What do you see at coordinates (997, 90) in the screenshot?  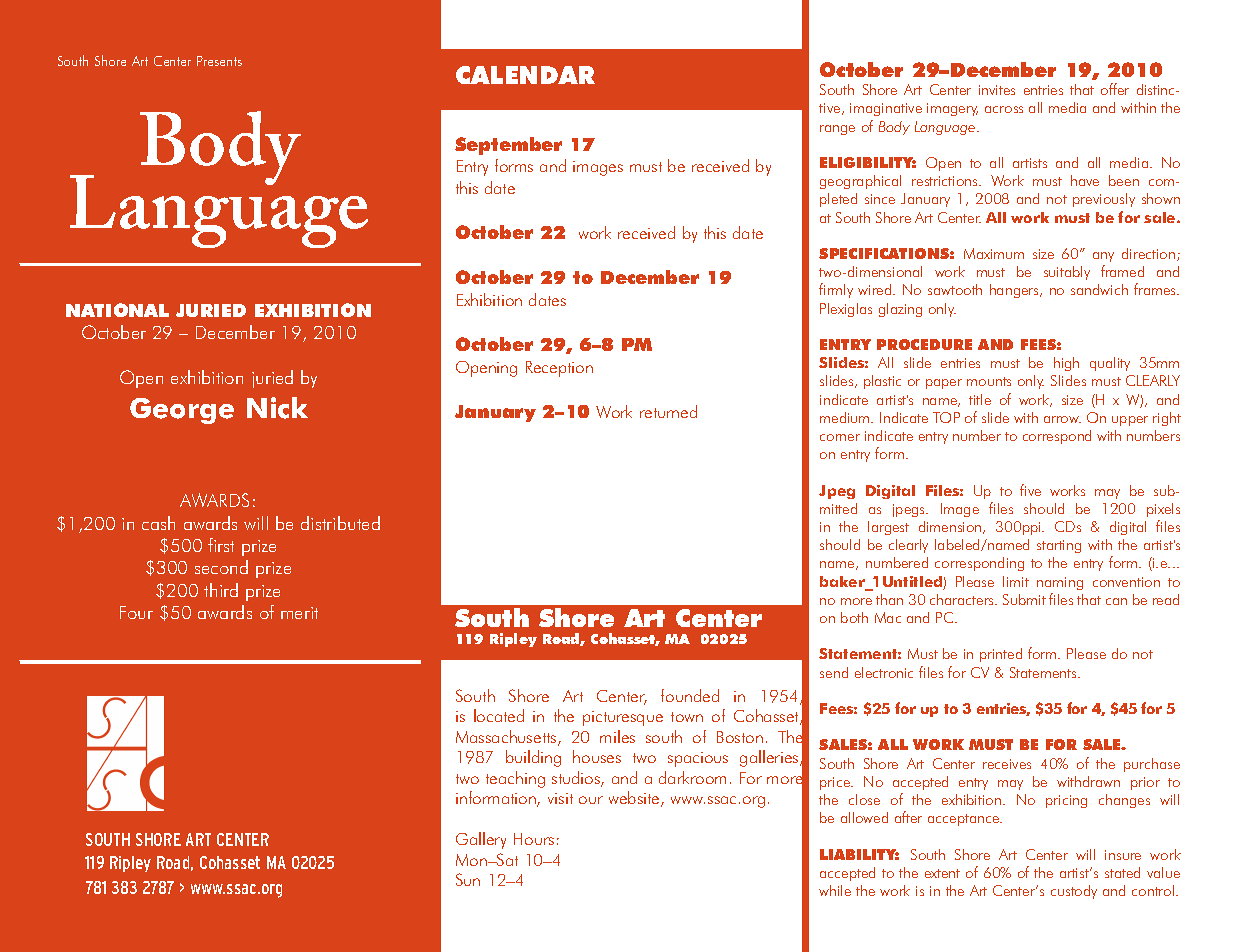 I see `invites` at bounding box center [997, 90].
